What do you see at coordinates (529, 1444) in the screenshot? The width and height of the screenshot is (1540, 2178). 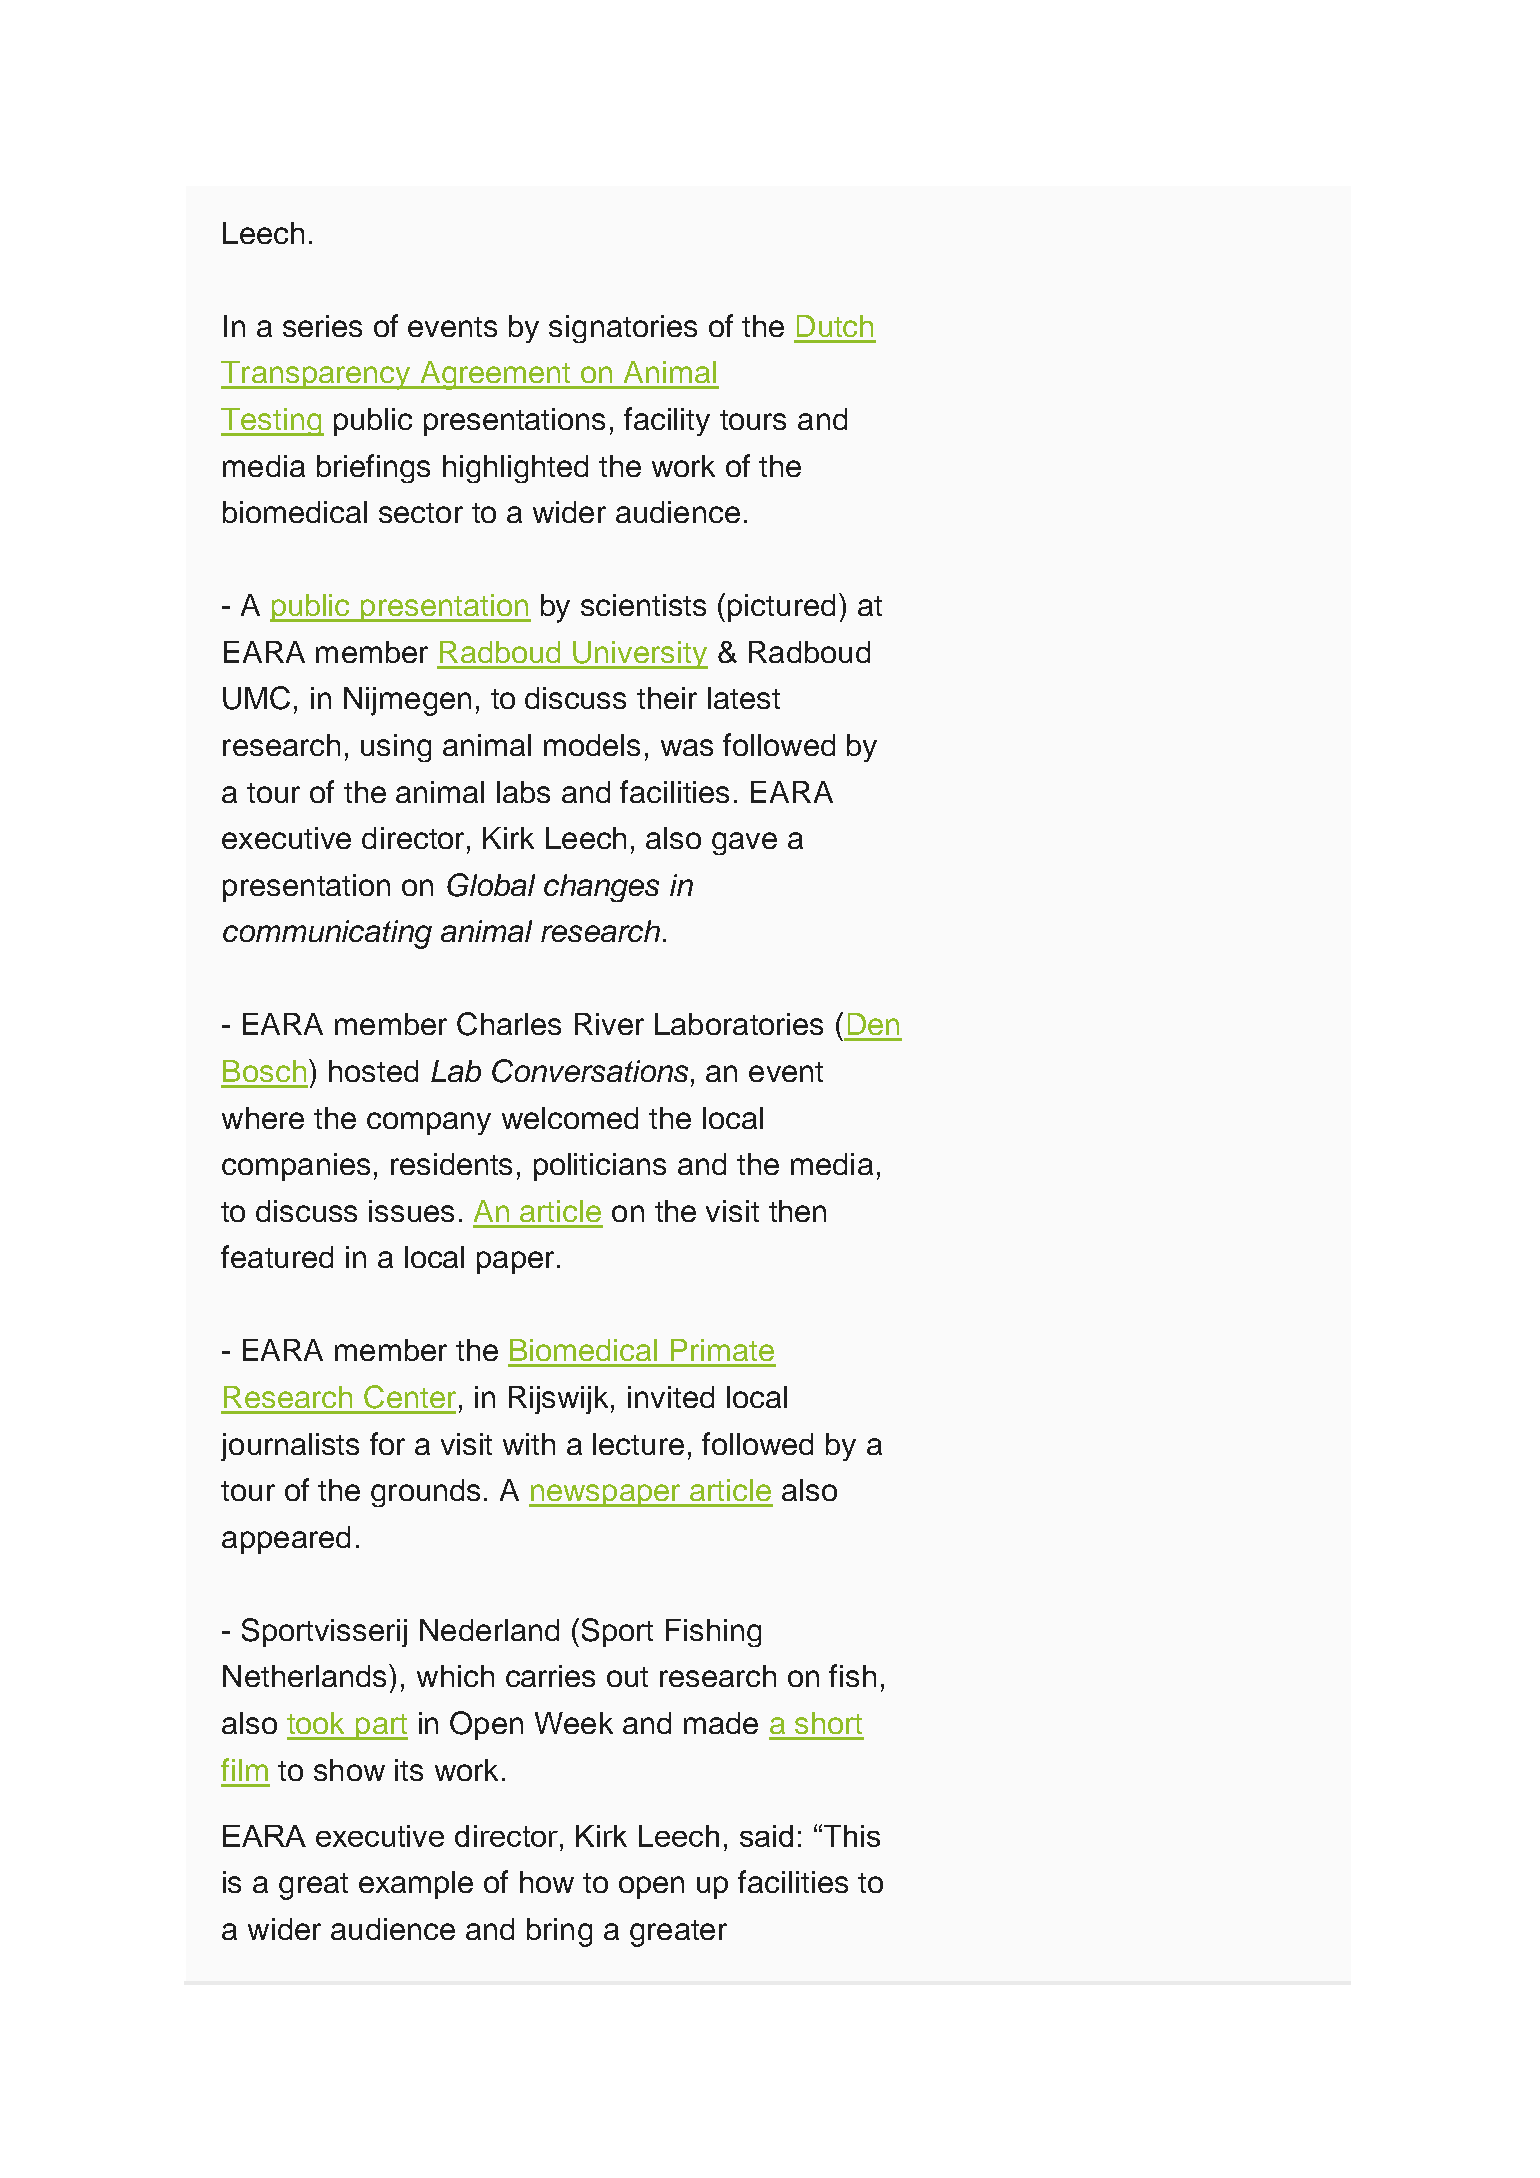 I see `with` at bounding box center [529, 1444].
